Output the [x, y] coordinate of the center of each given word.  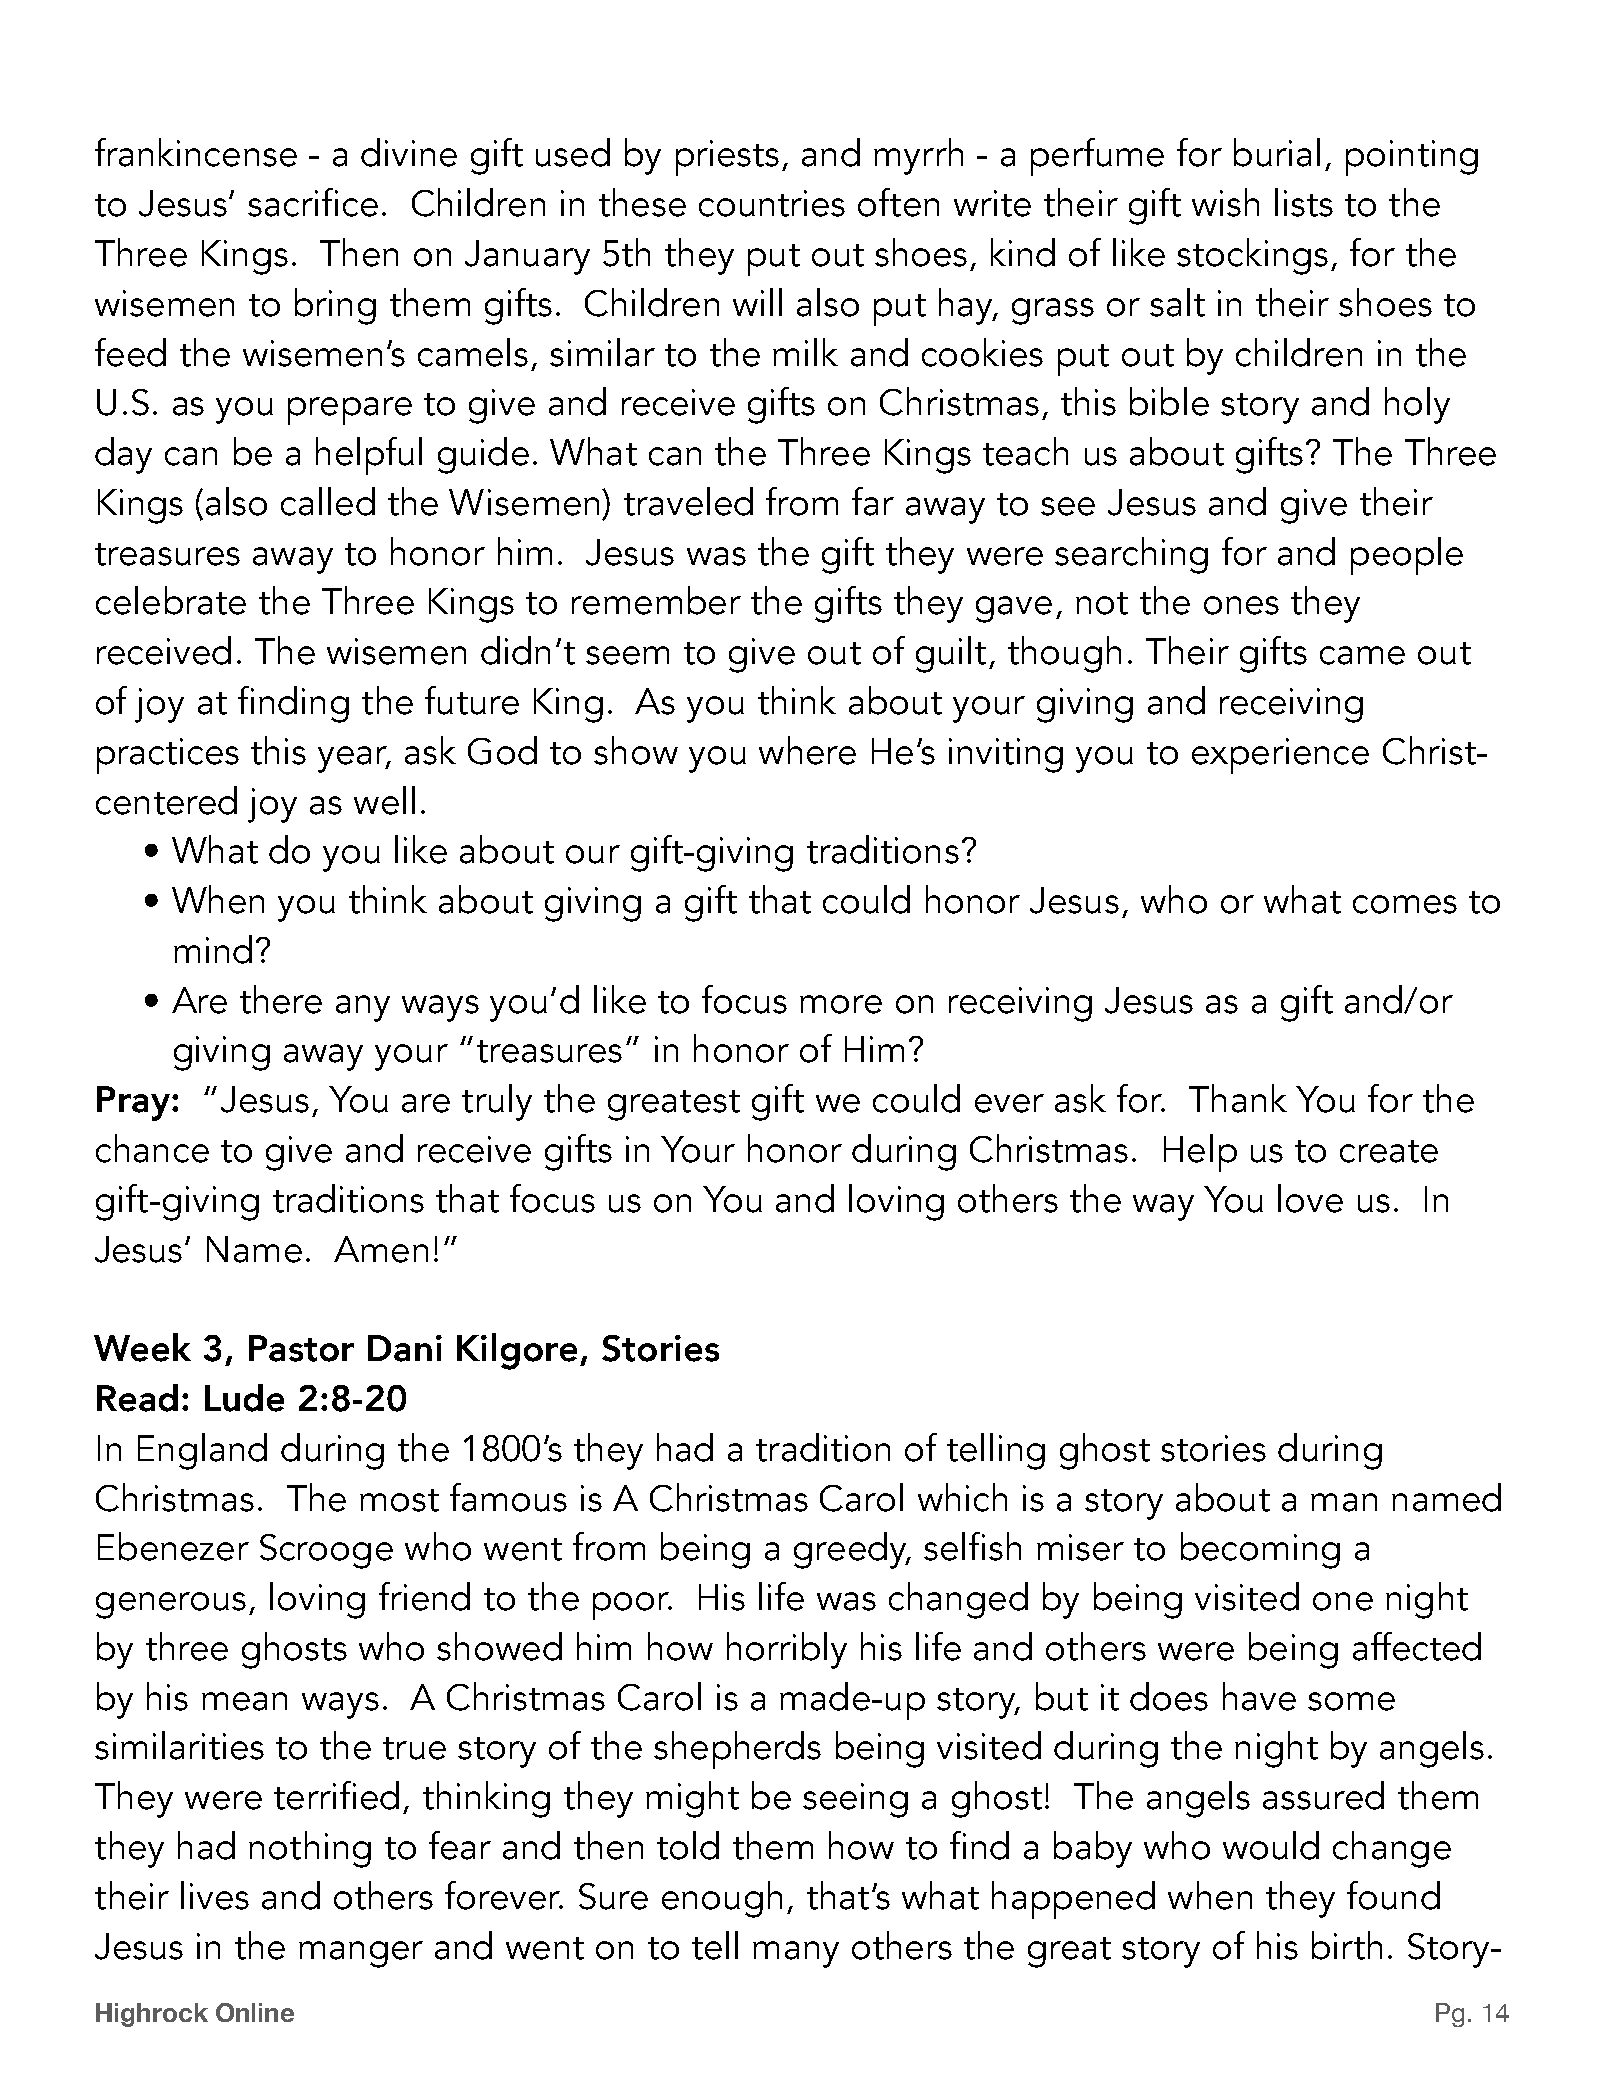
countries [772, 203]
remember [656, 600]
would [1271, 1845]
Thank [1238, 1098]
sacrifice [313, 202]
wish [1225, 202]
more [841, 1004]
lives [215, 1895]
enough [722, 1899]
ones [1241, 605]
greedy [851, 1550]
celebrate [171, 600]
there [281, 999]
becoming [1260, 1550]
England [202, 1451]
